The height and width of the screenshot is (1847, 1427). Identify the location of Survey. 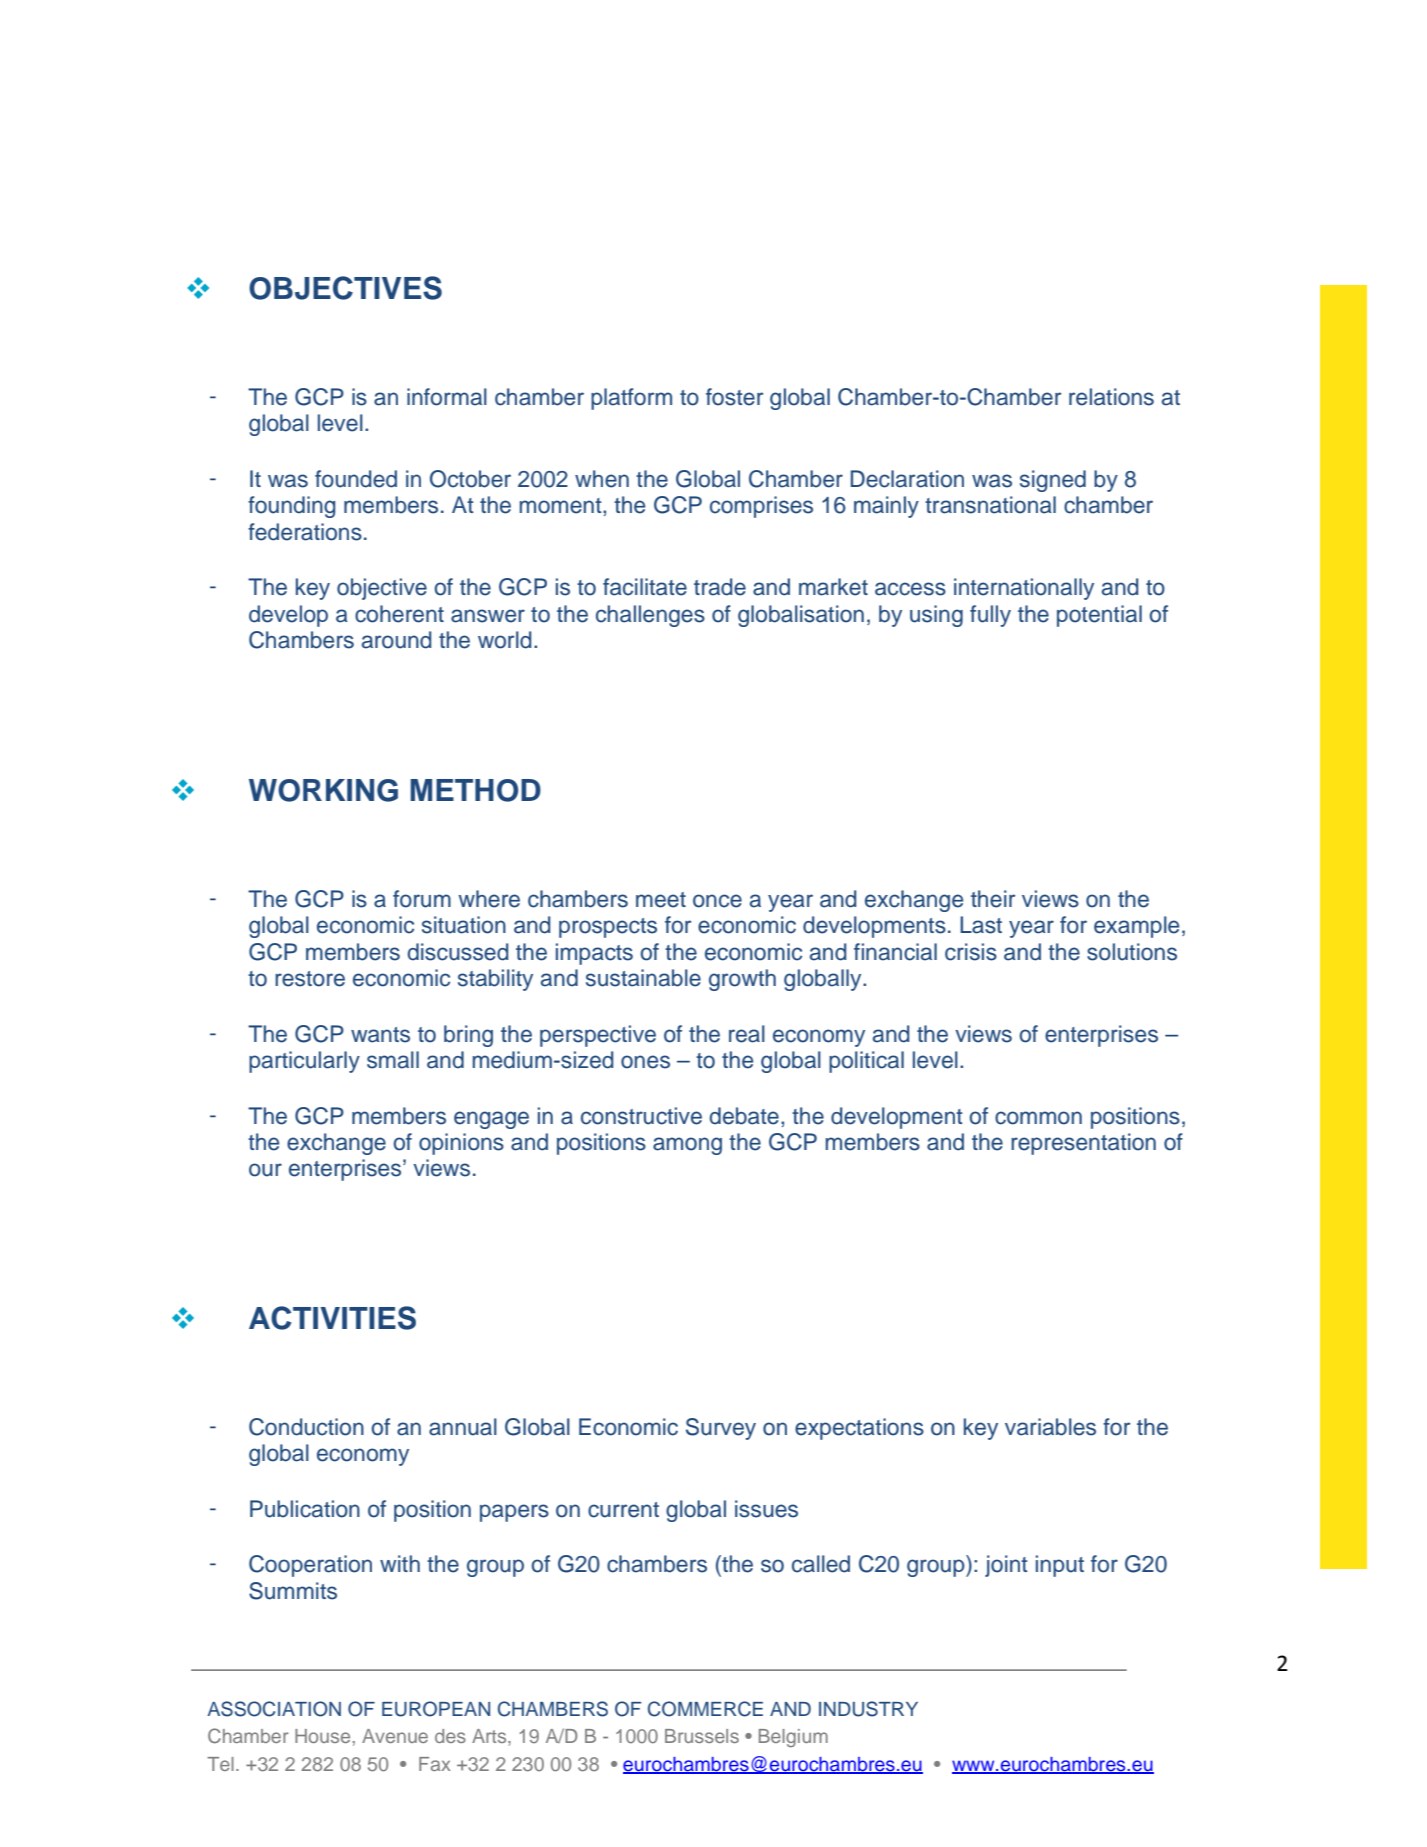
(721, 1429).
